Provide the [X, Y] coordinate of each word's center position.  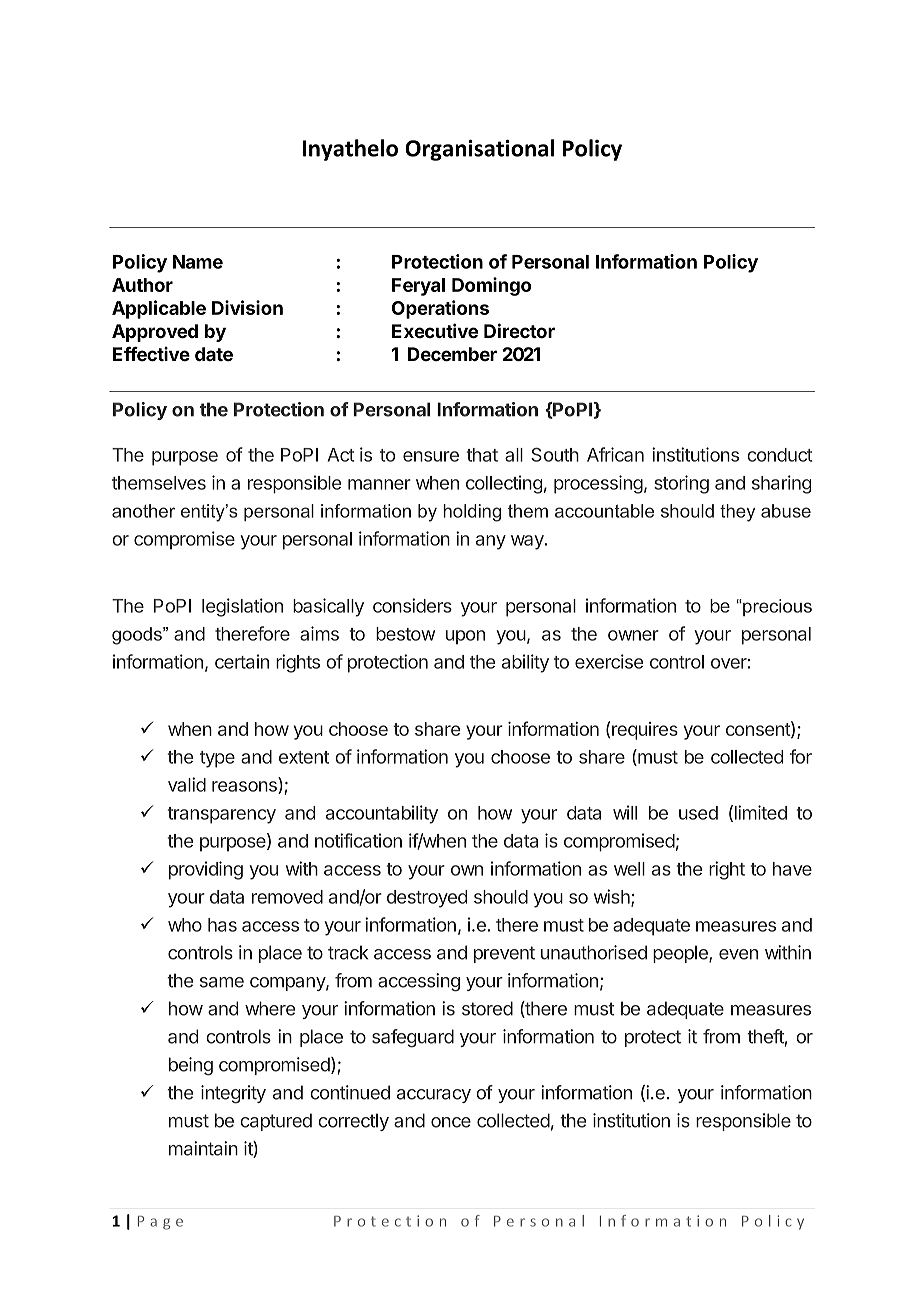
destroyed [427, 899]
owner [633, 635]
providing [206, 870]
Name [198, 262]
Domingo [491, 286]
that [482, 455]
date [214, 354]
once [451, 1122]
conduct [779, 455]
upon [465, 637]
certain [242, 661]
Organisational [479, 150]
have [792, 869]
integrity [233, 1094]
